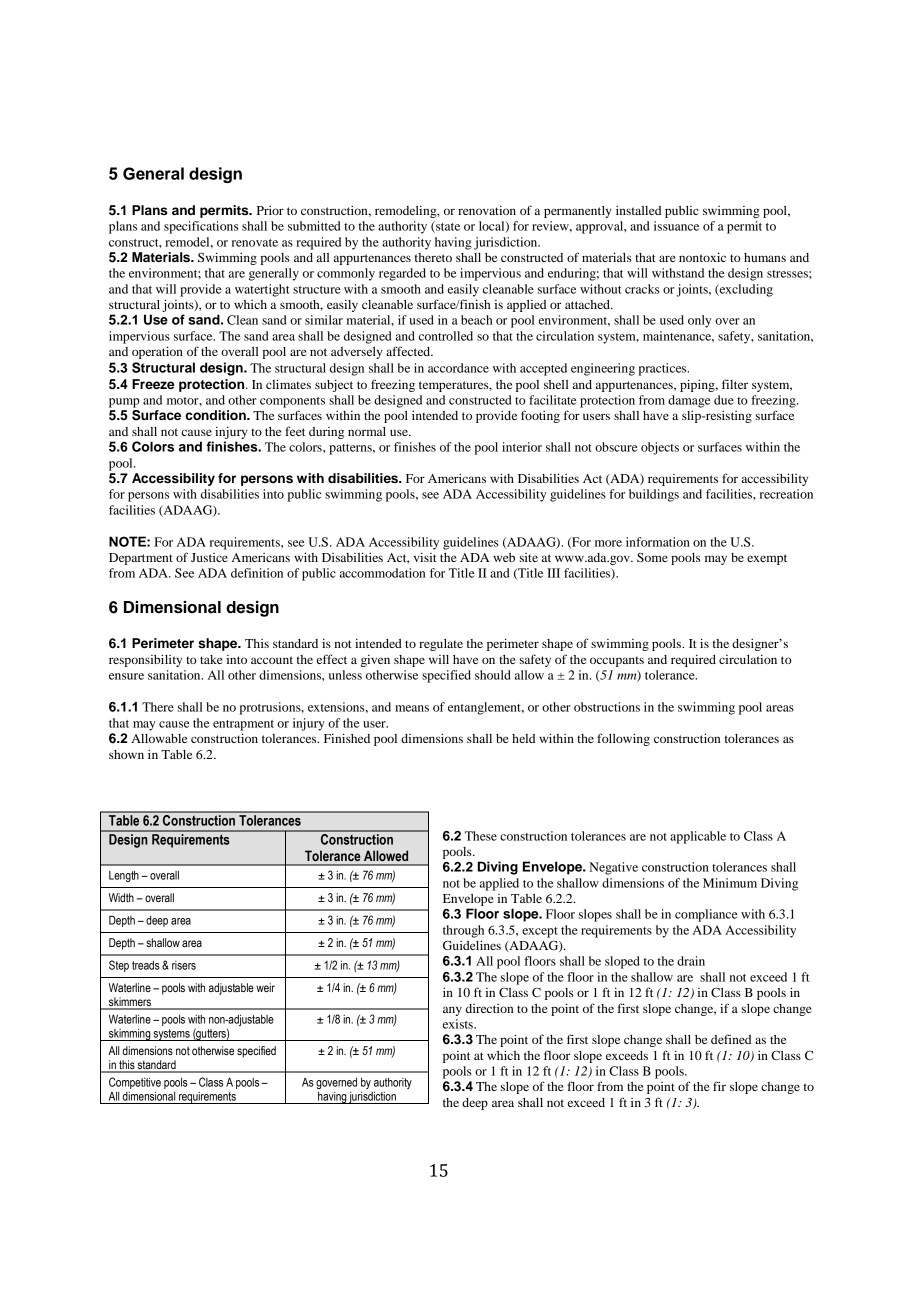 The image size is (924, 1308). I want to click on regulate, so click(441, 645).
